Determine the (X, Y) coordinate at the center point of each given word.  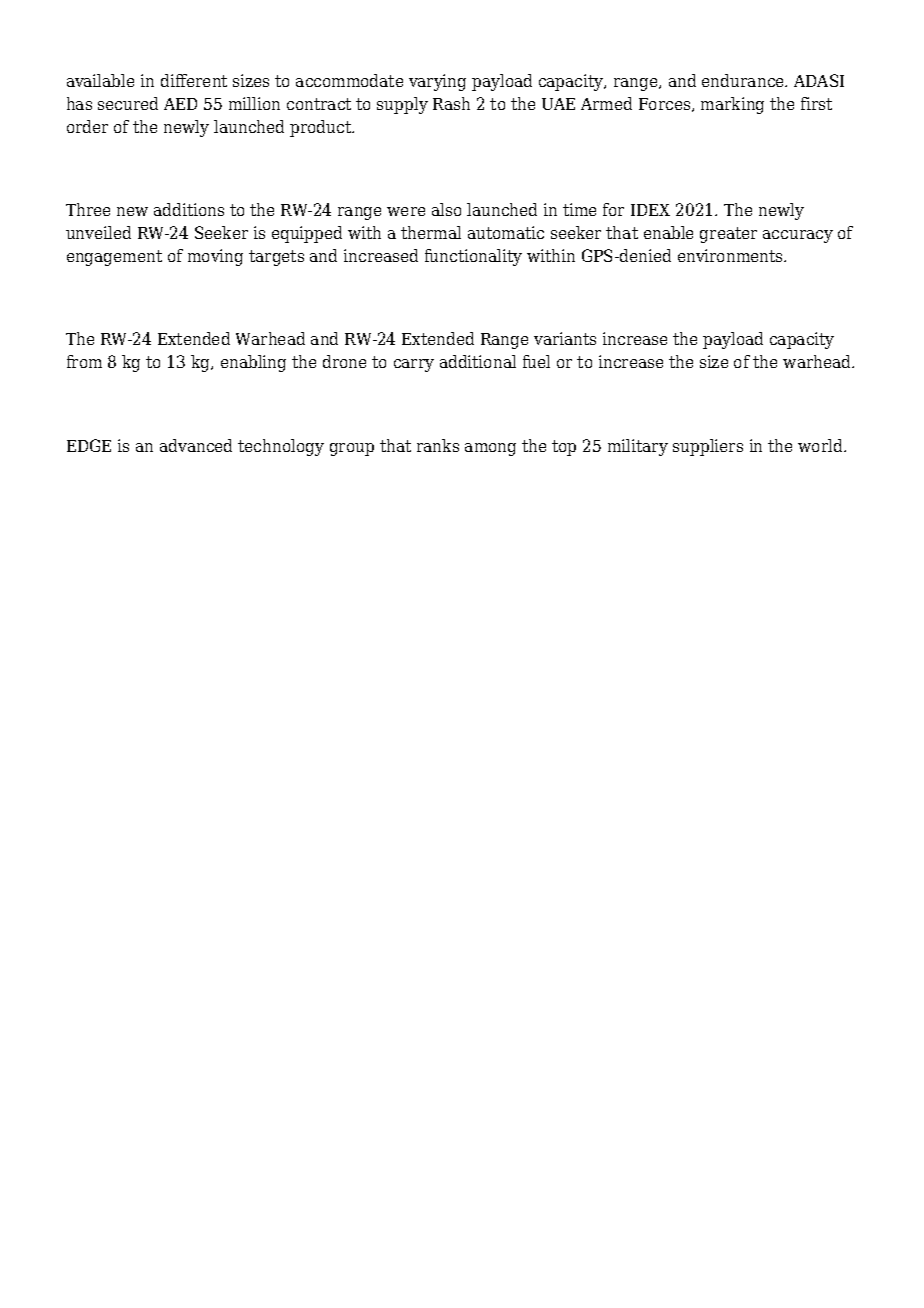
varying (437, 82)
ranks (438, 445)
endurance (744, 80)
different (194, 80)
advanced (196, 445)
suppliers (708, 447)
